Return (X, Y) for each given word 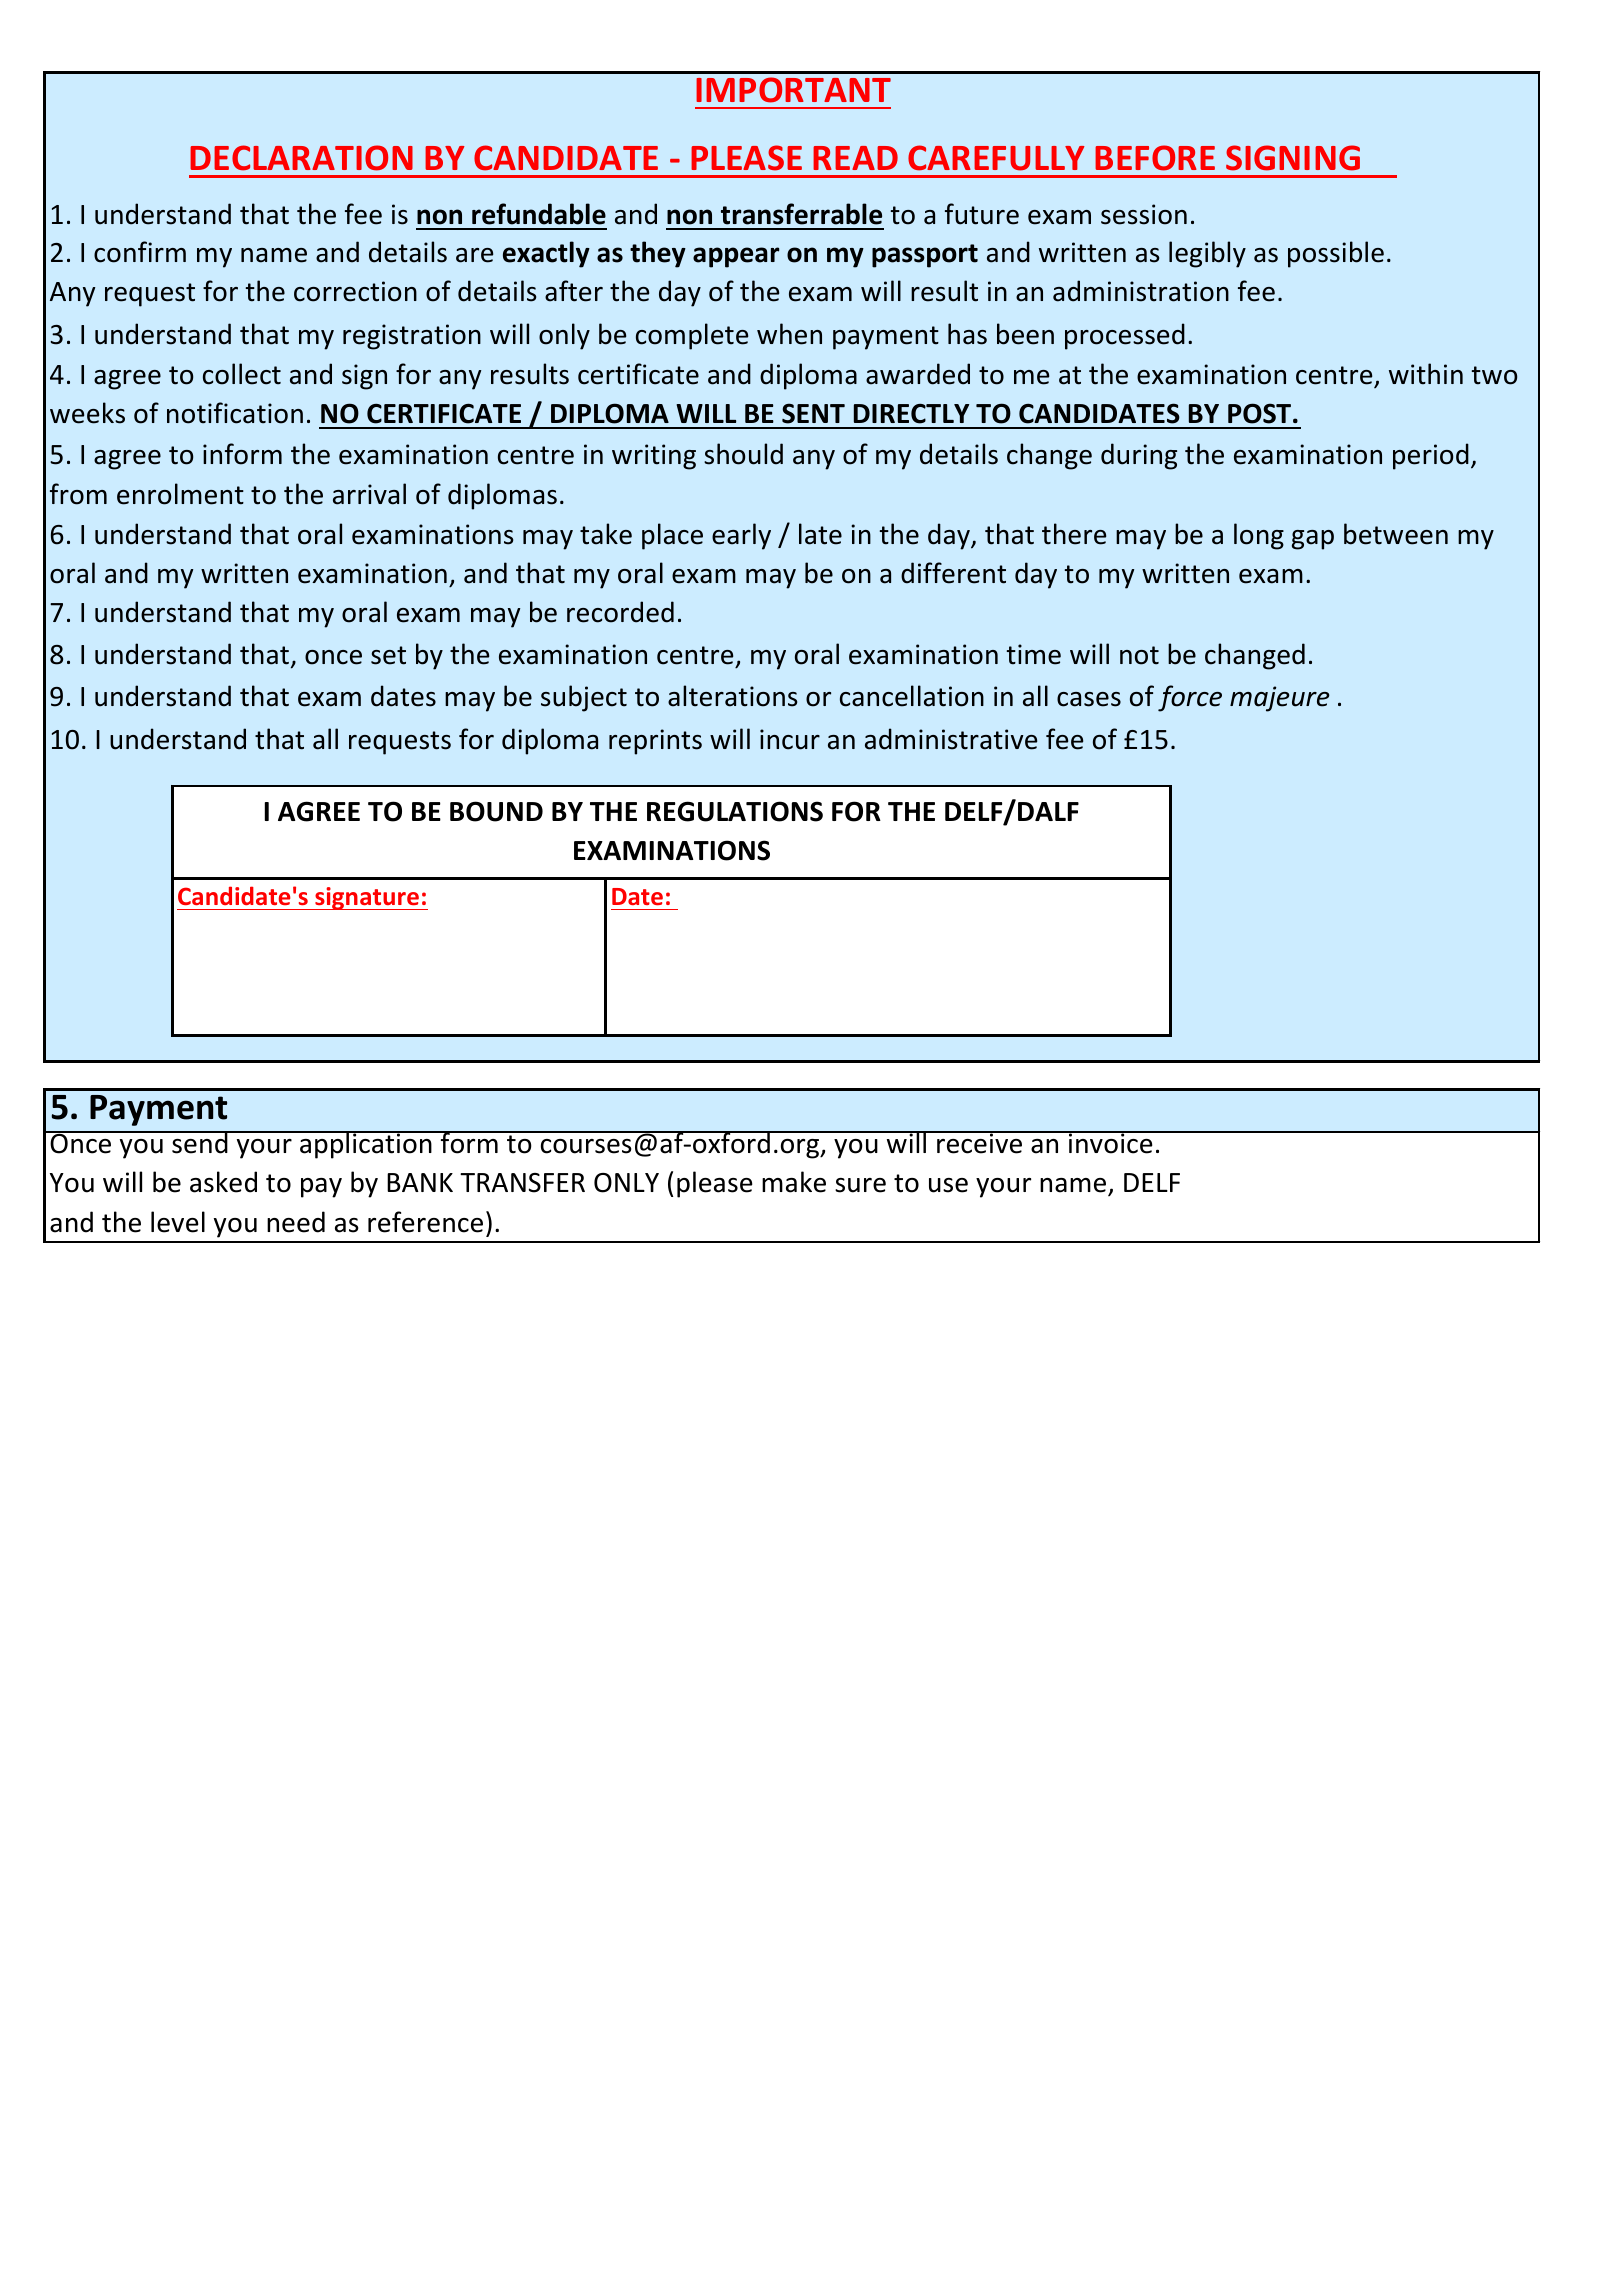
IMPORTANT (793, 90)
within (1426, 374)
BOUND (496, 811)
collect (242, 374)
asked (223, 1182)
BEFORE (1155, 158)
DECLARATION (301, 158)
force (1190, 698)
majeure (1280, 699)
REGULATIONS (735, 811)
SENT (813, 413)
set (388, 655)
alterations (732, 696)
